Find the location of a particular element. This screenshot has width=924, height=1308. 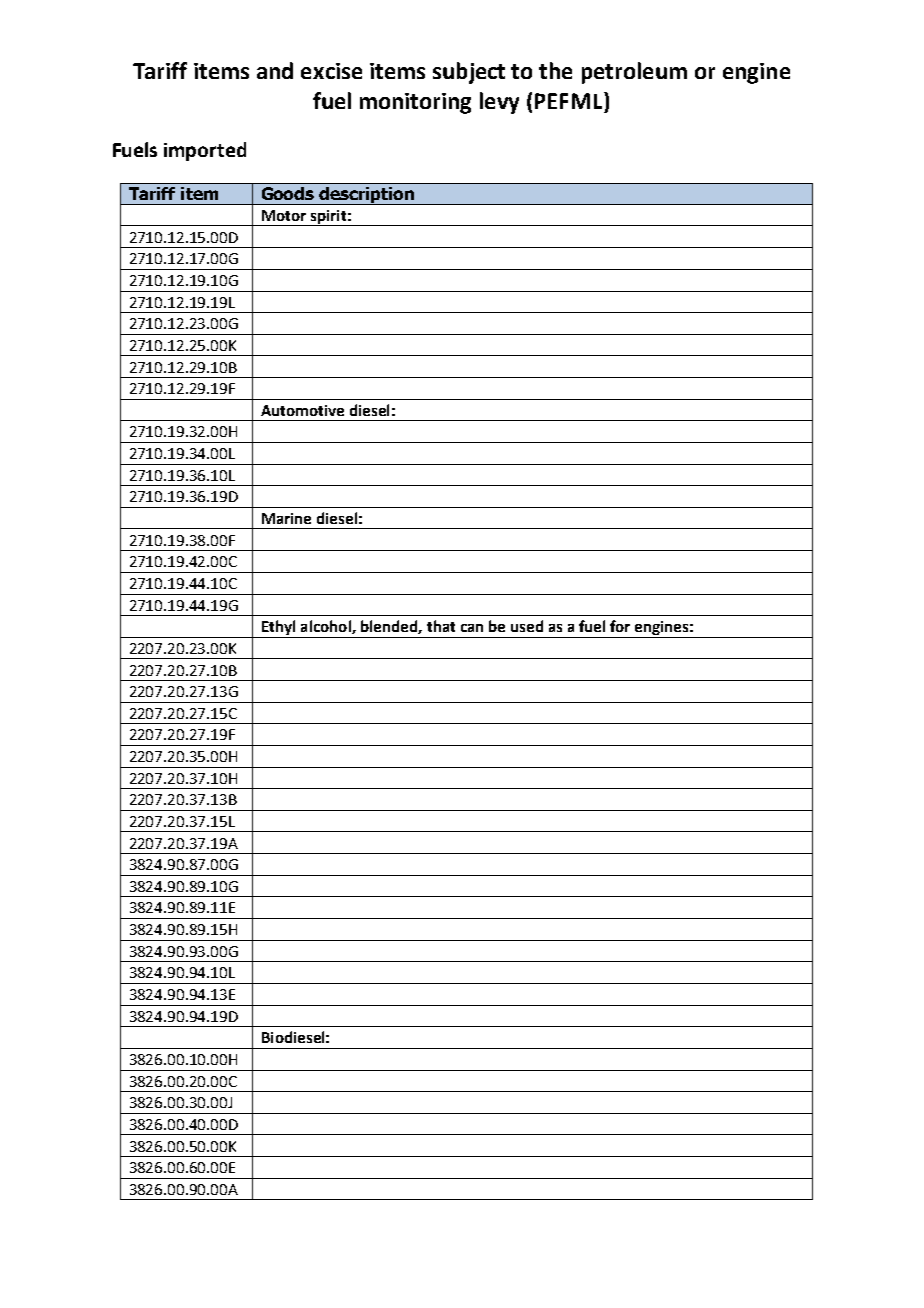

and is located at coordinates (275, 70).
